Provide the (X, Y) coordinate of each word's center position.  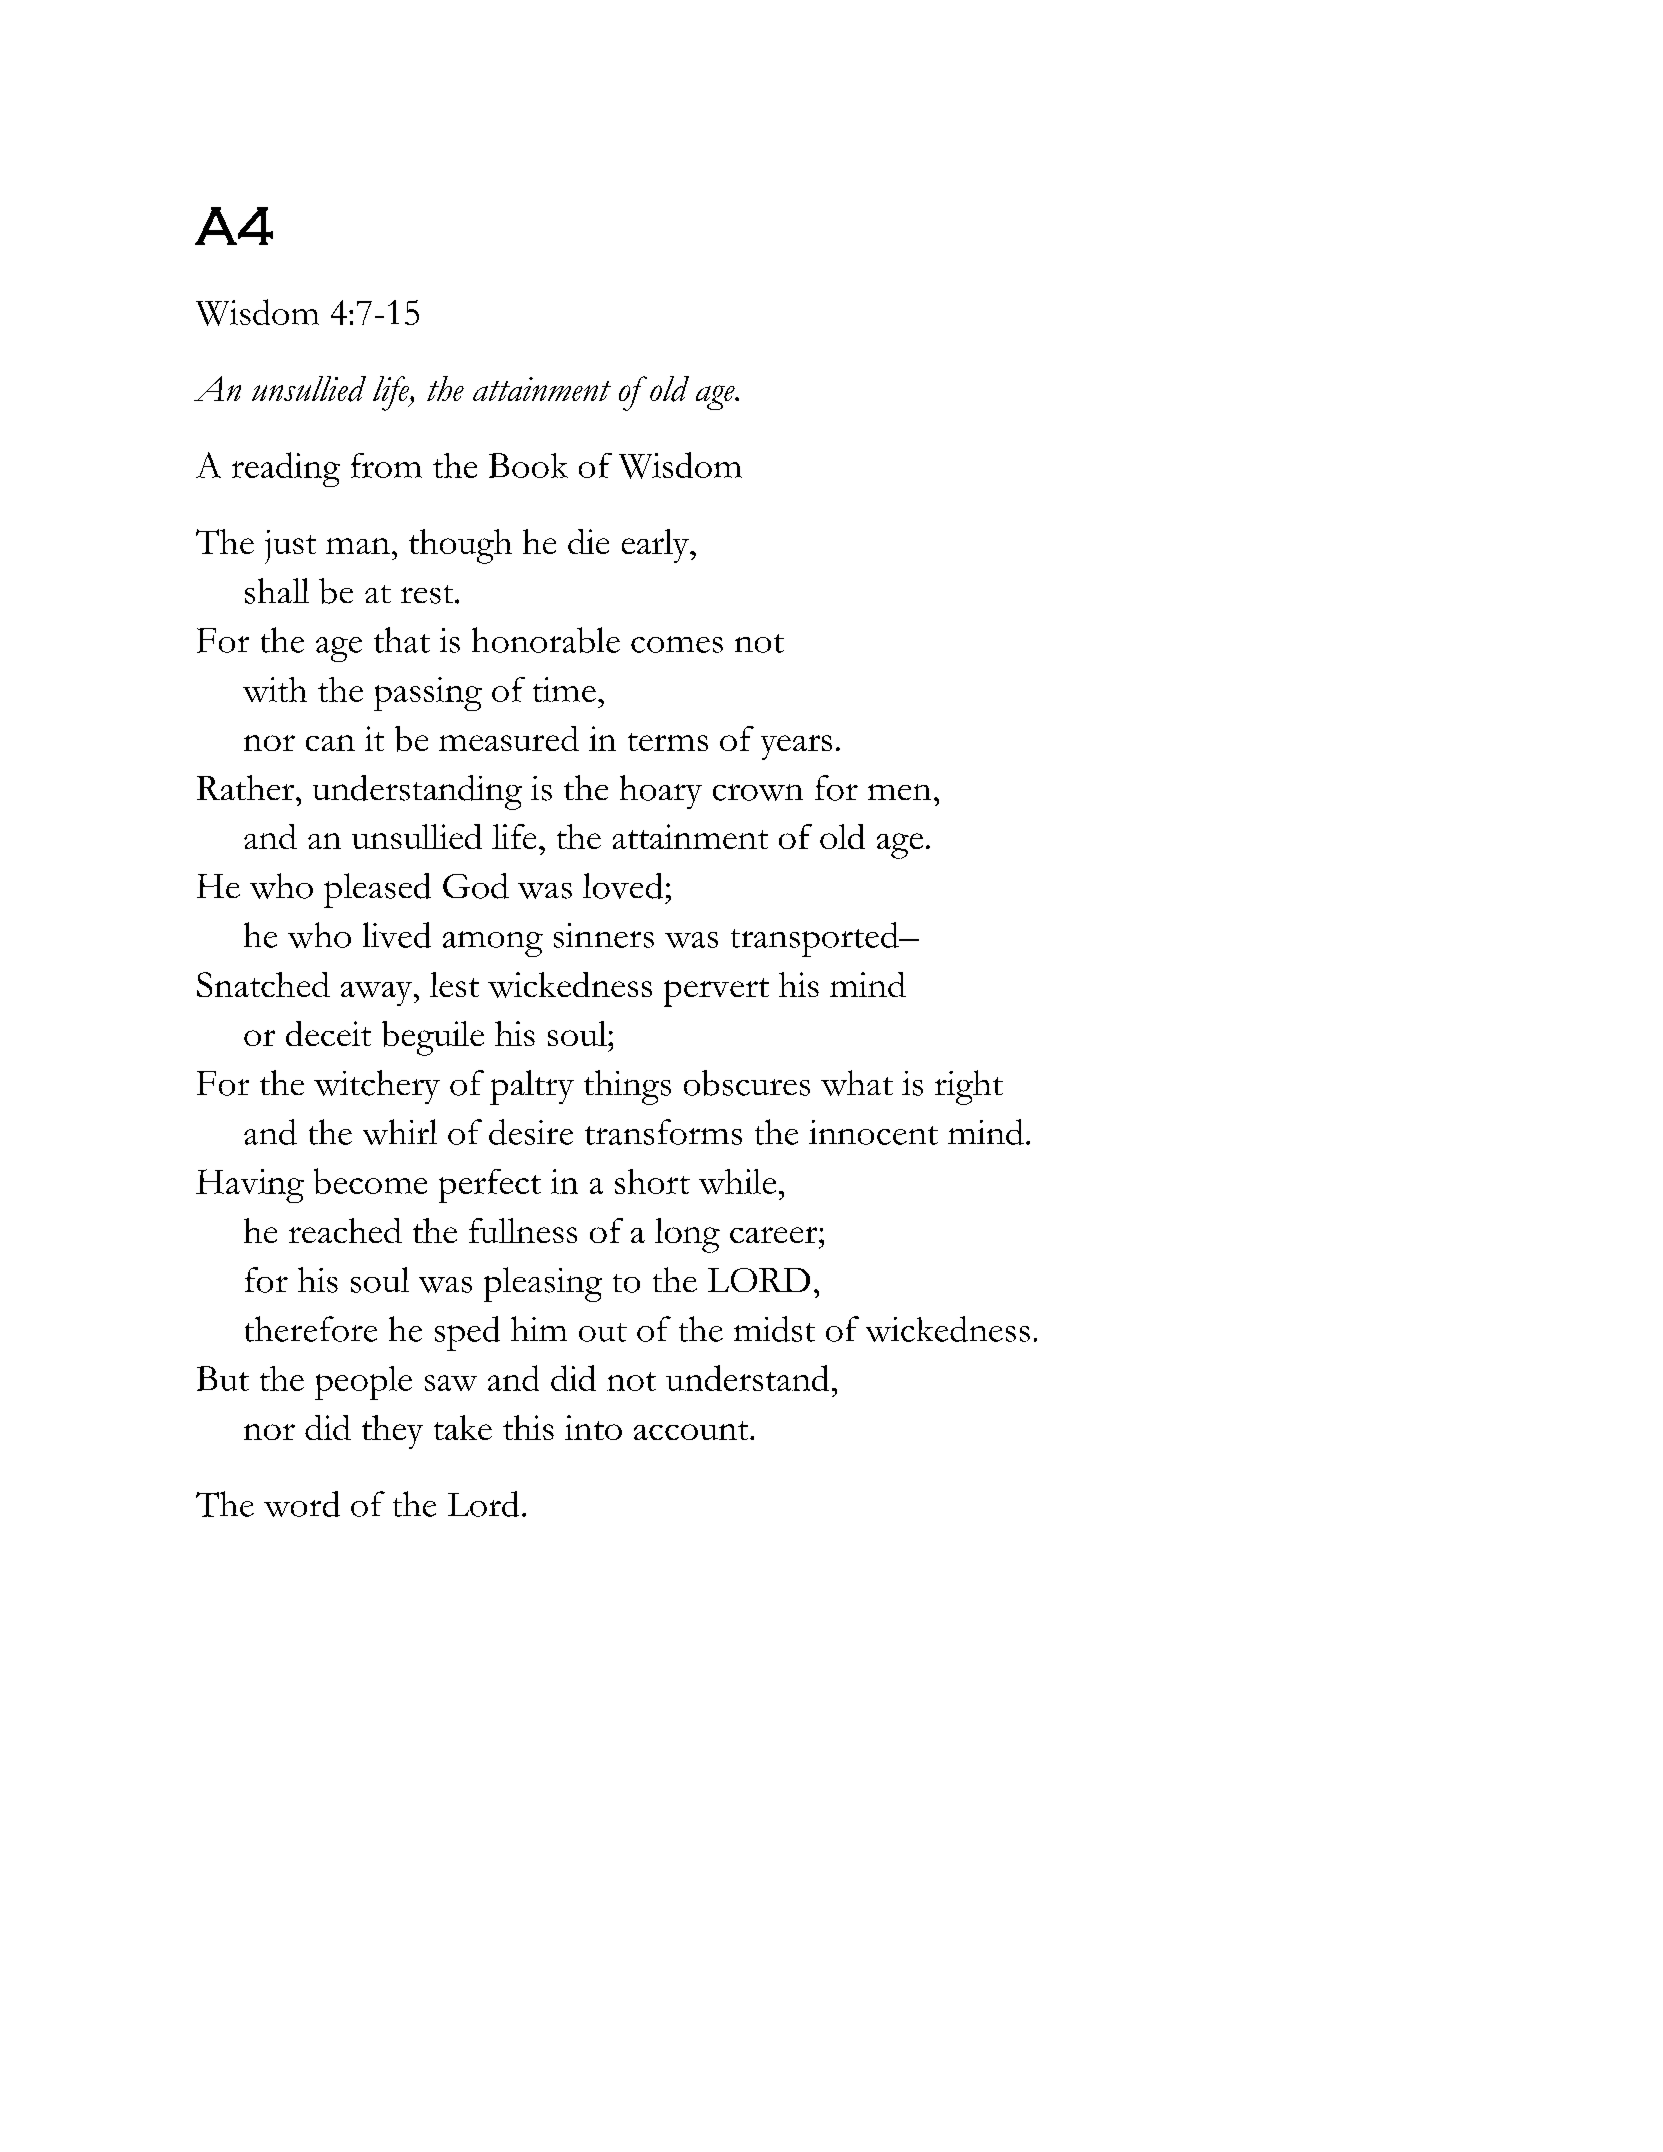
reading (286, 469)
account (692, 1430)
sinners (604, 935)
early (656, 546)
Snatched (263, 984)
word (302, 1504)
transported (816, 939)
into (593, 1427)
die (588, 541)
